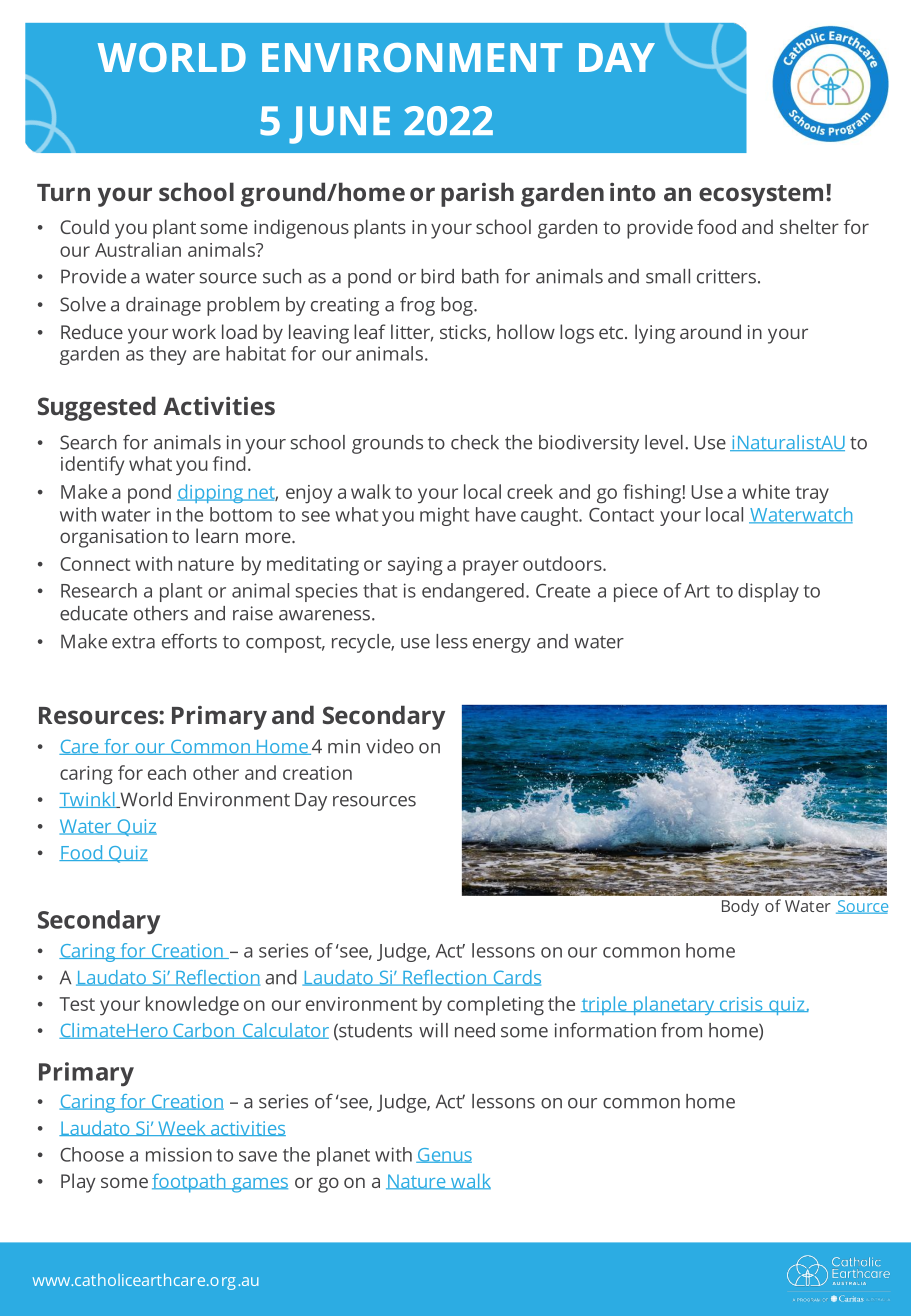  I want to click on ecosystem, so click(761, 196).
